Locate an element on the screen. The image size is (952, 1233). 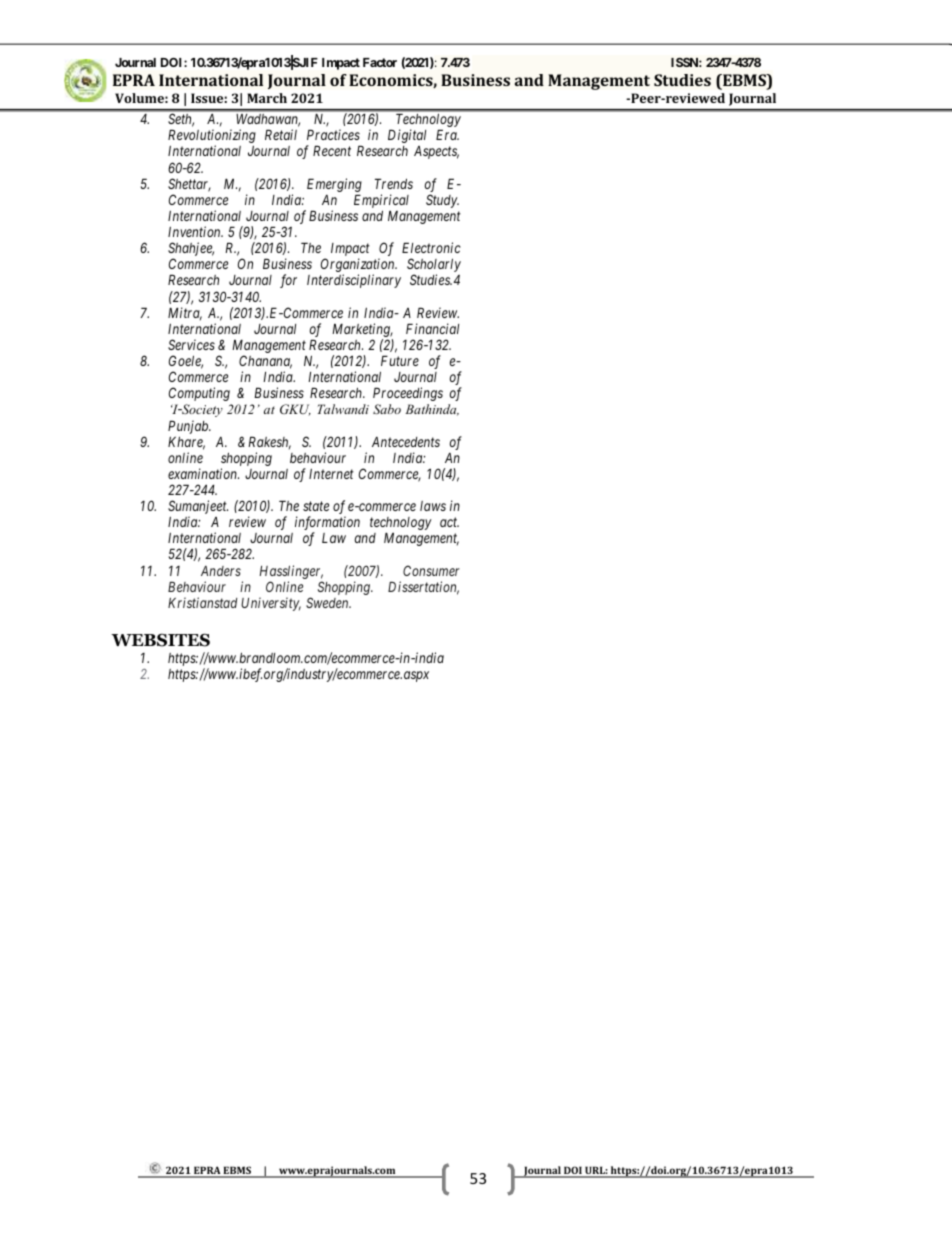
Interdisciplinary is located at coordinates (354, 281).
